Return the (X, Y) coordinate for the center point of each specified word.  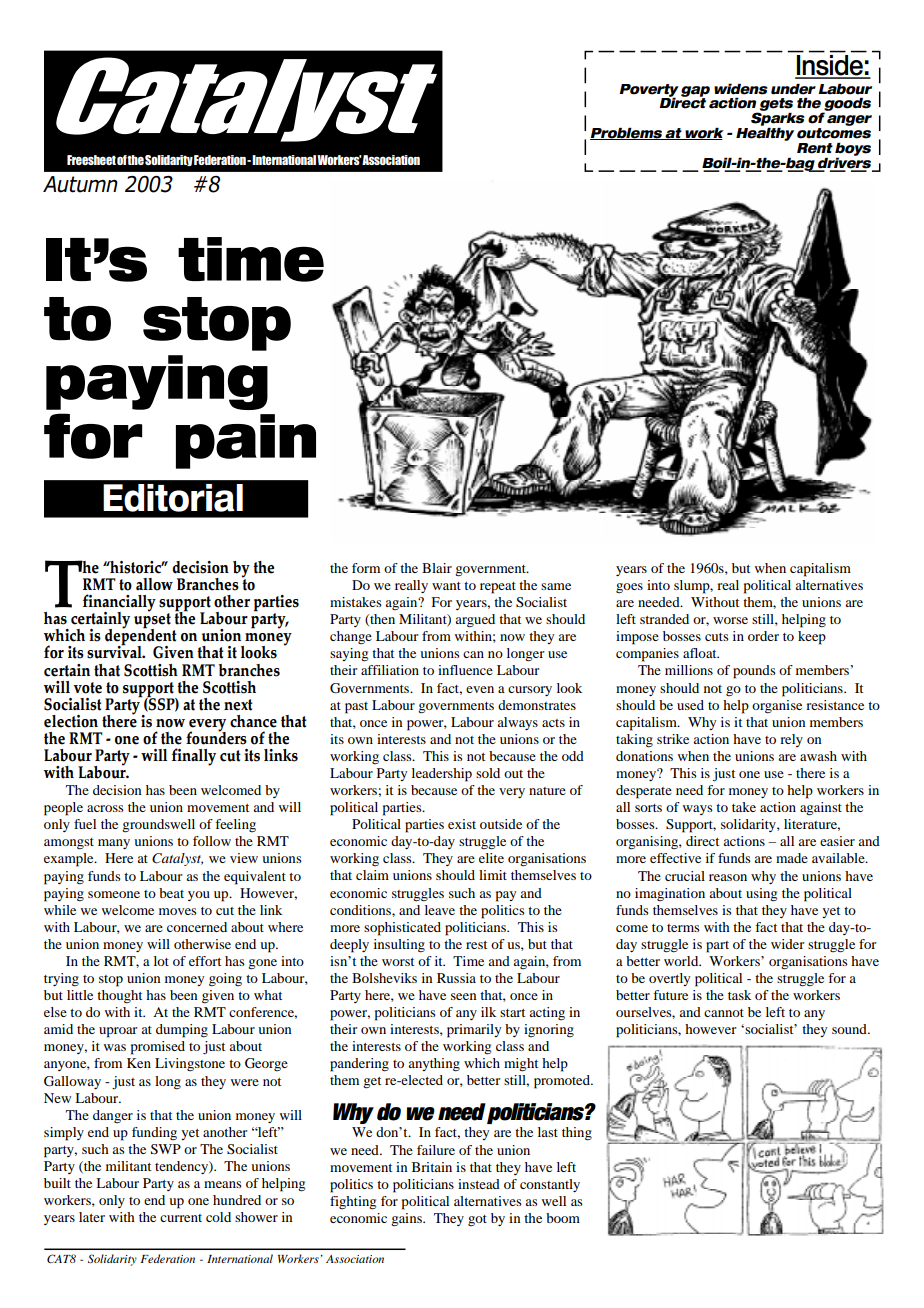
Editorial (173, 498)
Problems (627, 134)
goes (629, 588)
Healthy (765, 133)
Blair (437, 568)
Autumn (80, 184)
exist (462, 824)
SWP (166, 1149)
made (792, 858)
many (114, 844)
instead (479, 1184)
